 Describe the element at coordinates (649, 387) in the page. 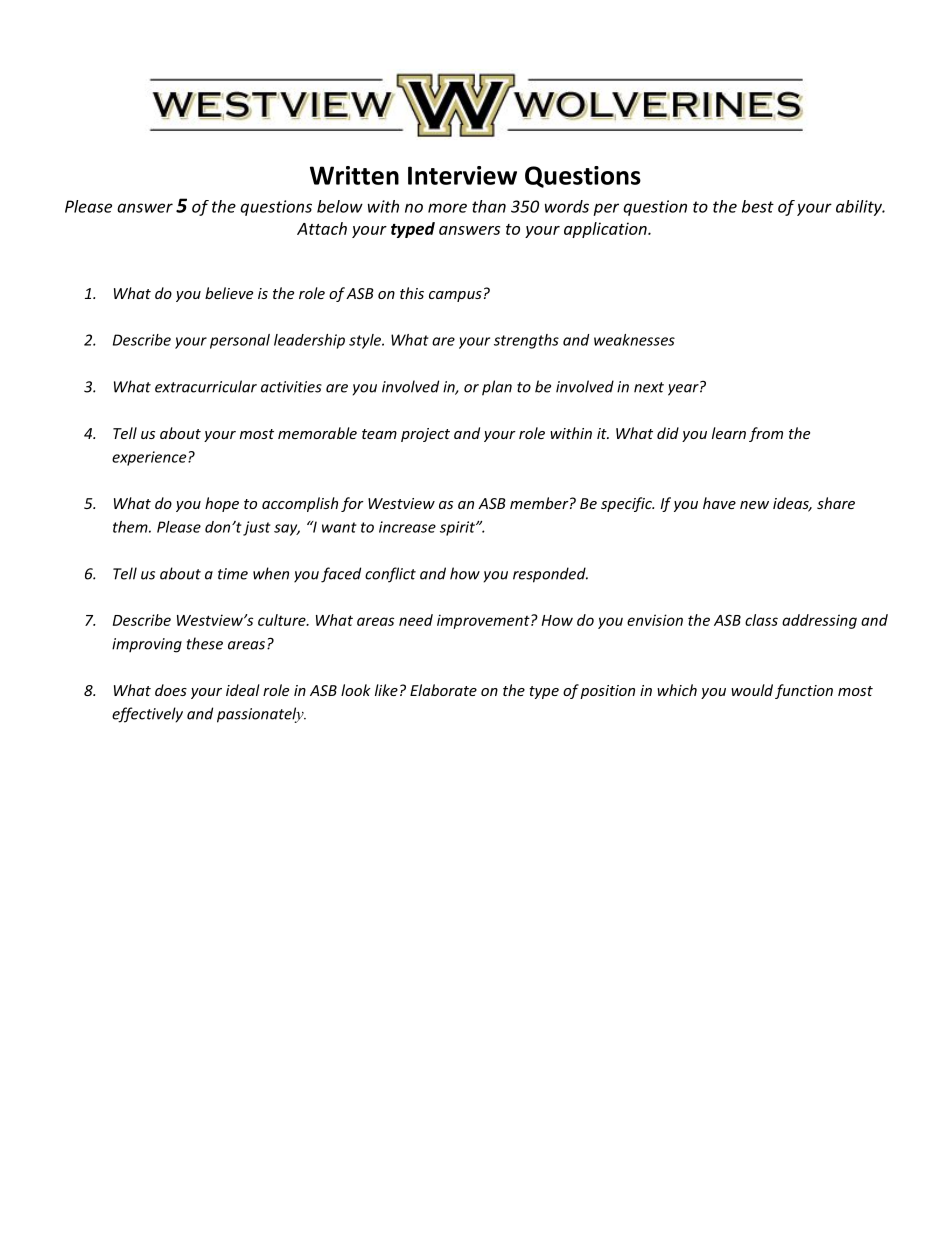

I see `next` at that location.
